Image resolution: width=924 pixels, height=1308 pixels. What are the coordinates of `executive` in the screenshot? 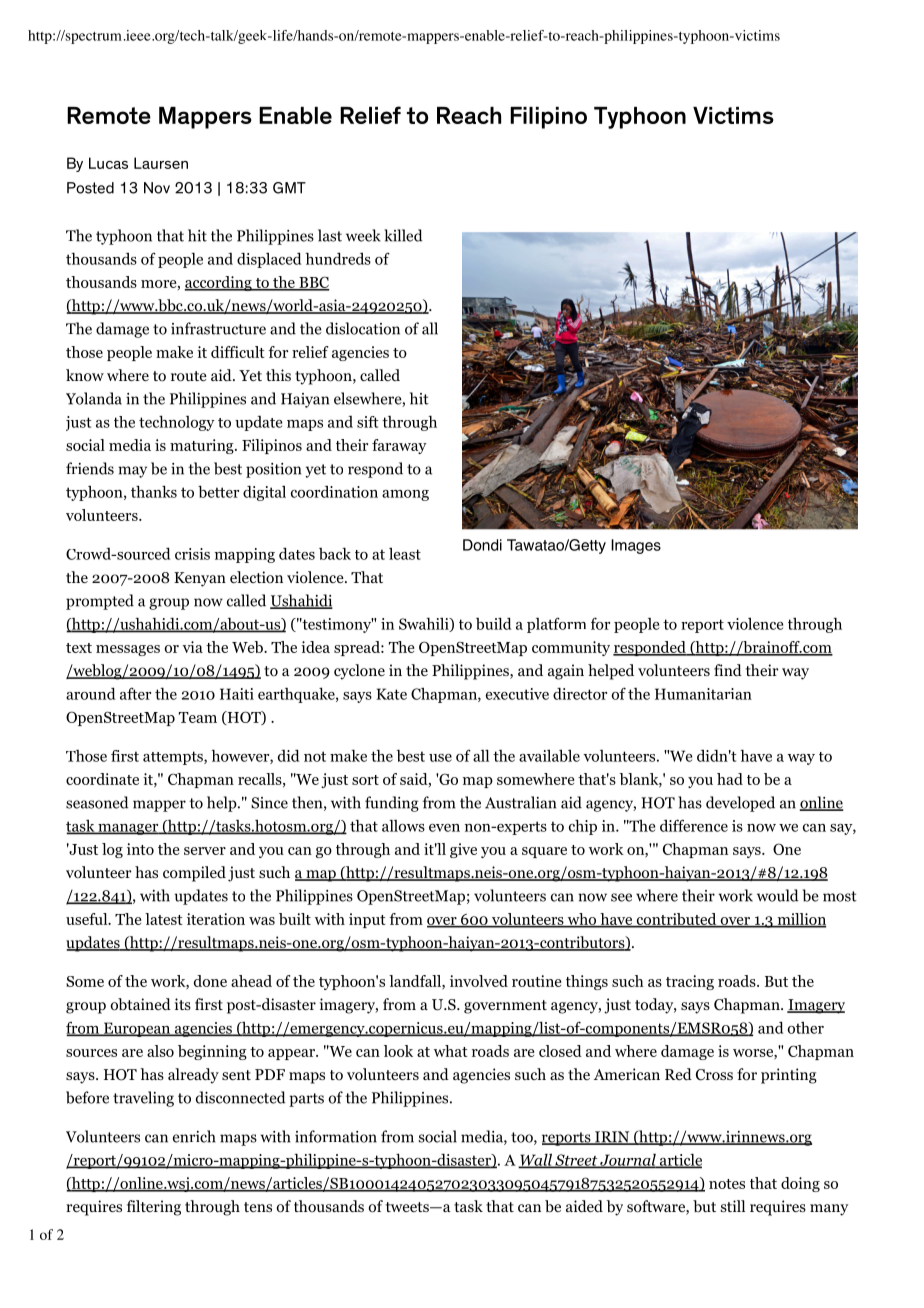 It's located at (517, 694).
